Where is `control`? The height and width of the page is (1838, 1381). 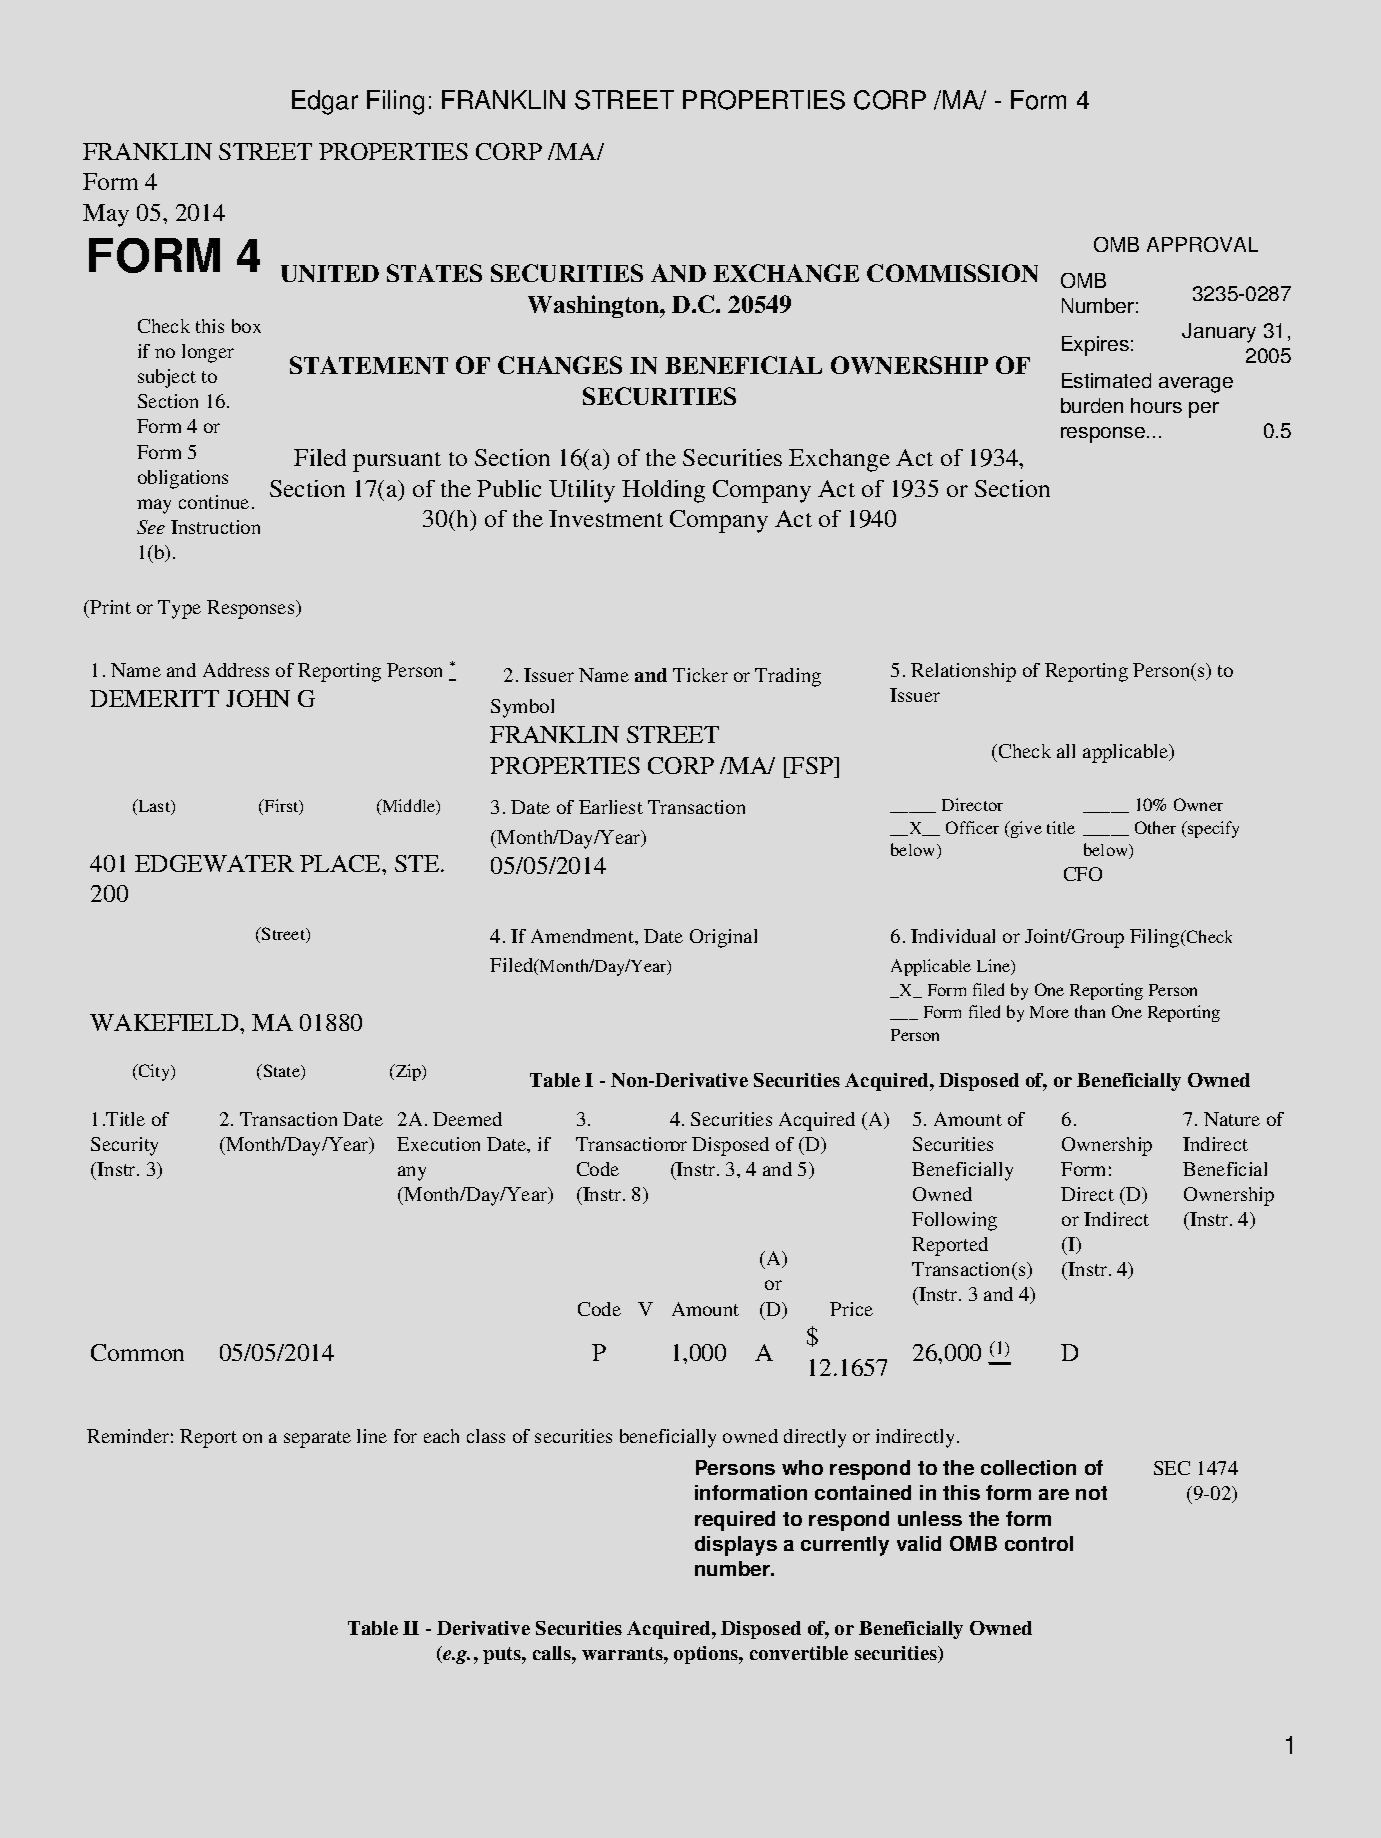 control is located at coordinates (1039, 1543).
